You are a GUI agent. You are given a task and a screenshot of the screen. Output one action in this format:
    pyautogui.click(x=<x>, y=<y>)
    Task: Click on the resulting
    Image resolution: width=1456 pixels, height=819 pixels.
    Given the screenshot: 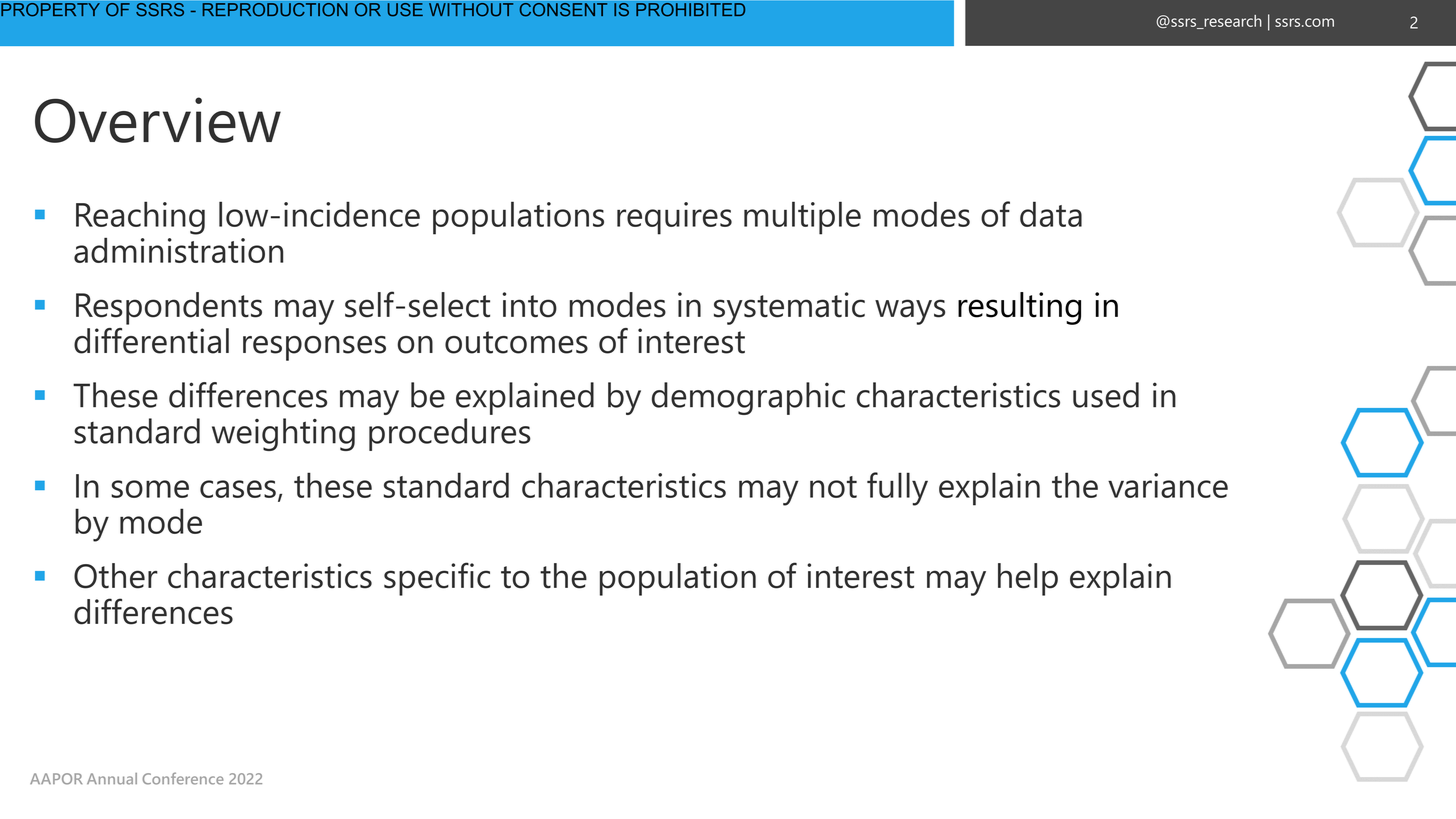 What is the action you would take?
    pyautogui.click(x=1019, y=308)
